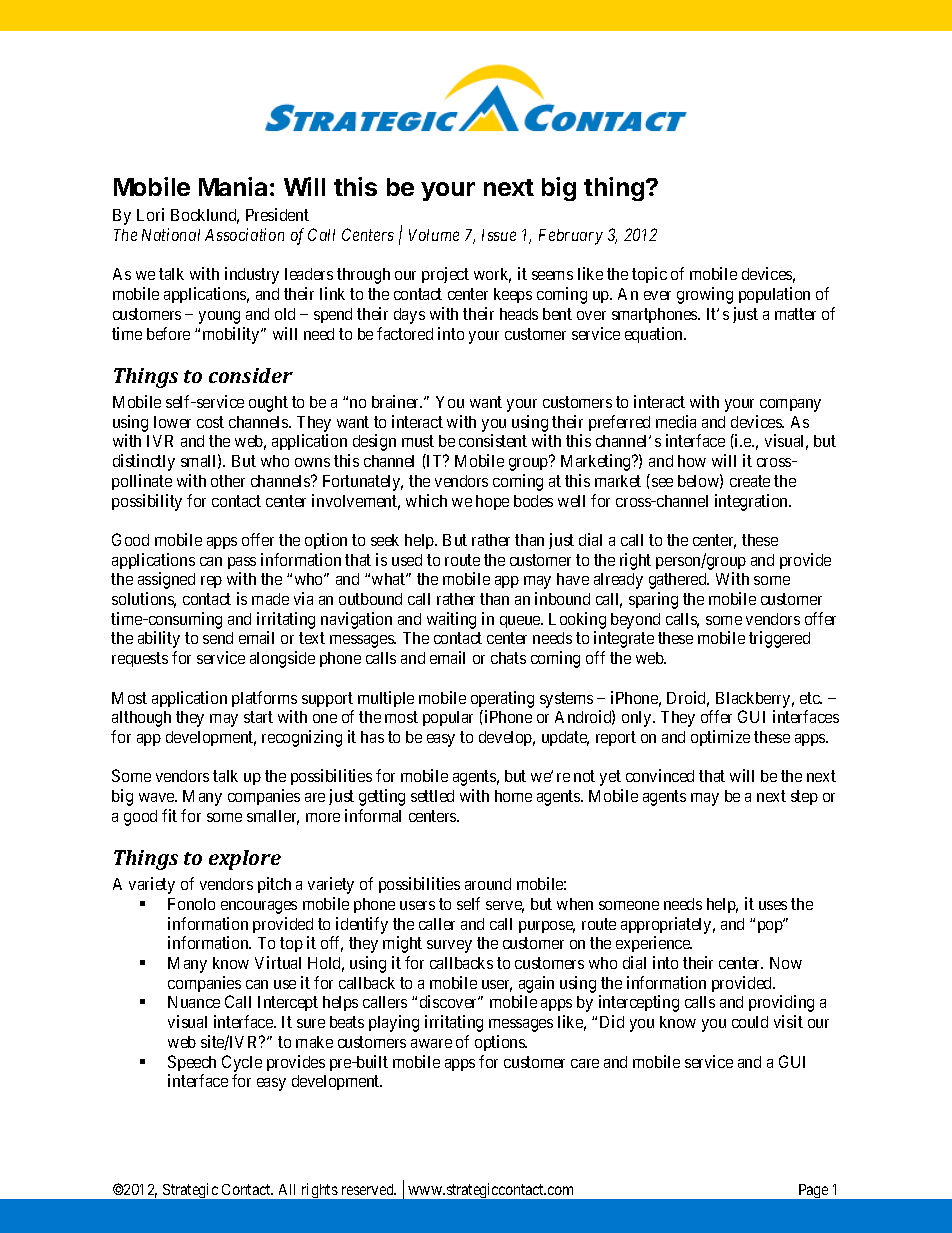 The width and height of the screenshot is (952, 1233). I want to click on home, so click(513, 796).
